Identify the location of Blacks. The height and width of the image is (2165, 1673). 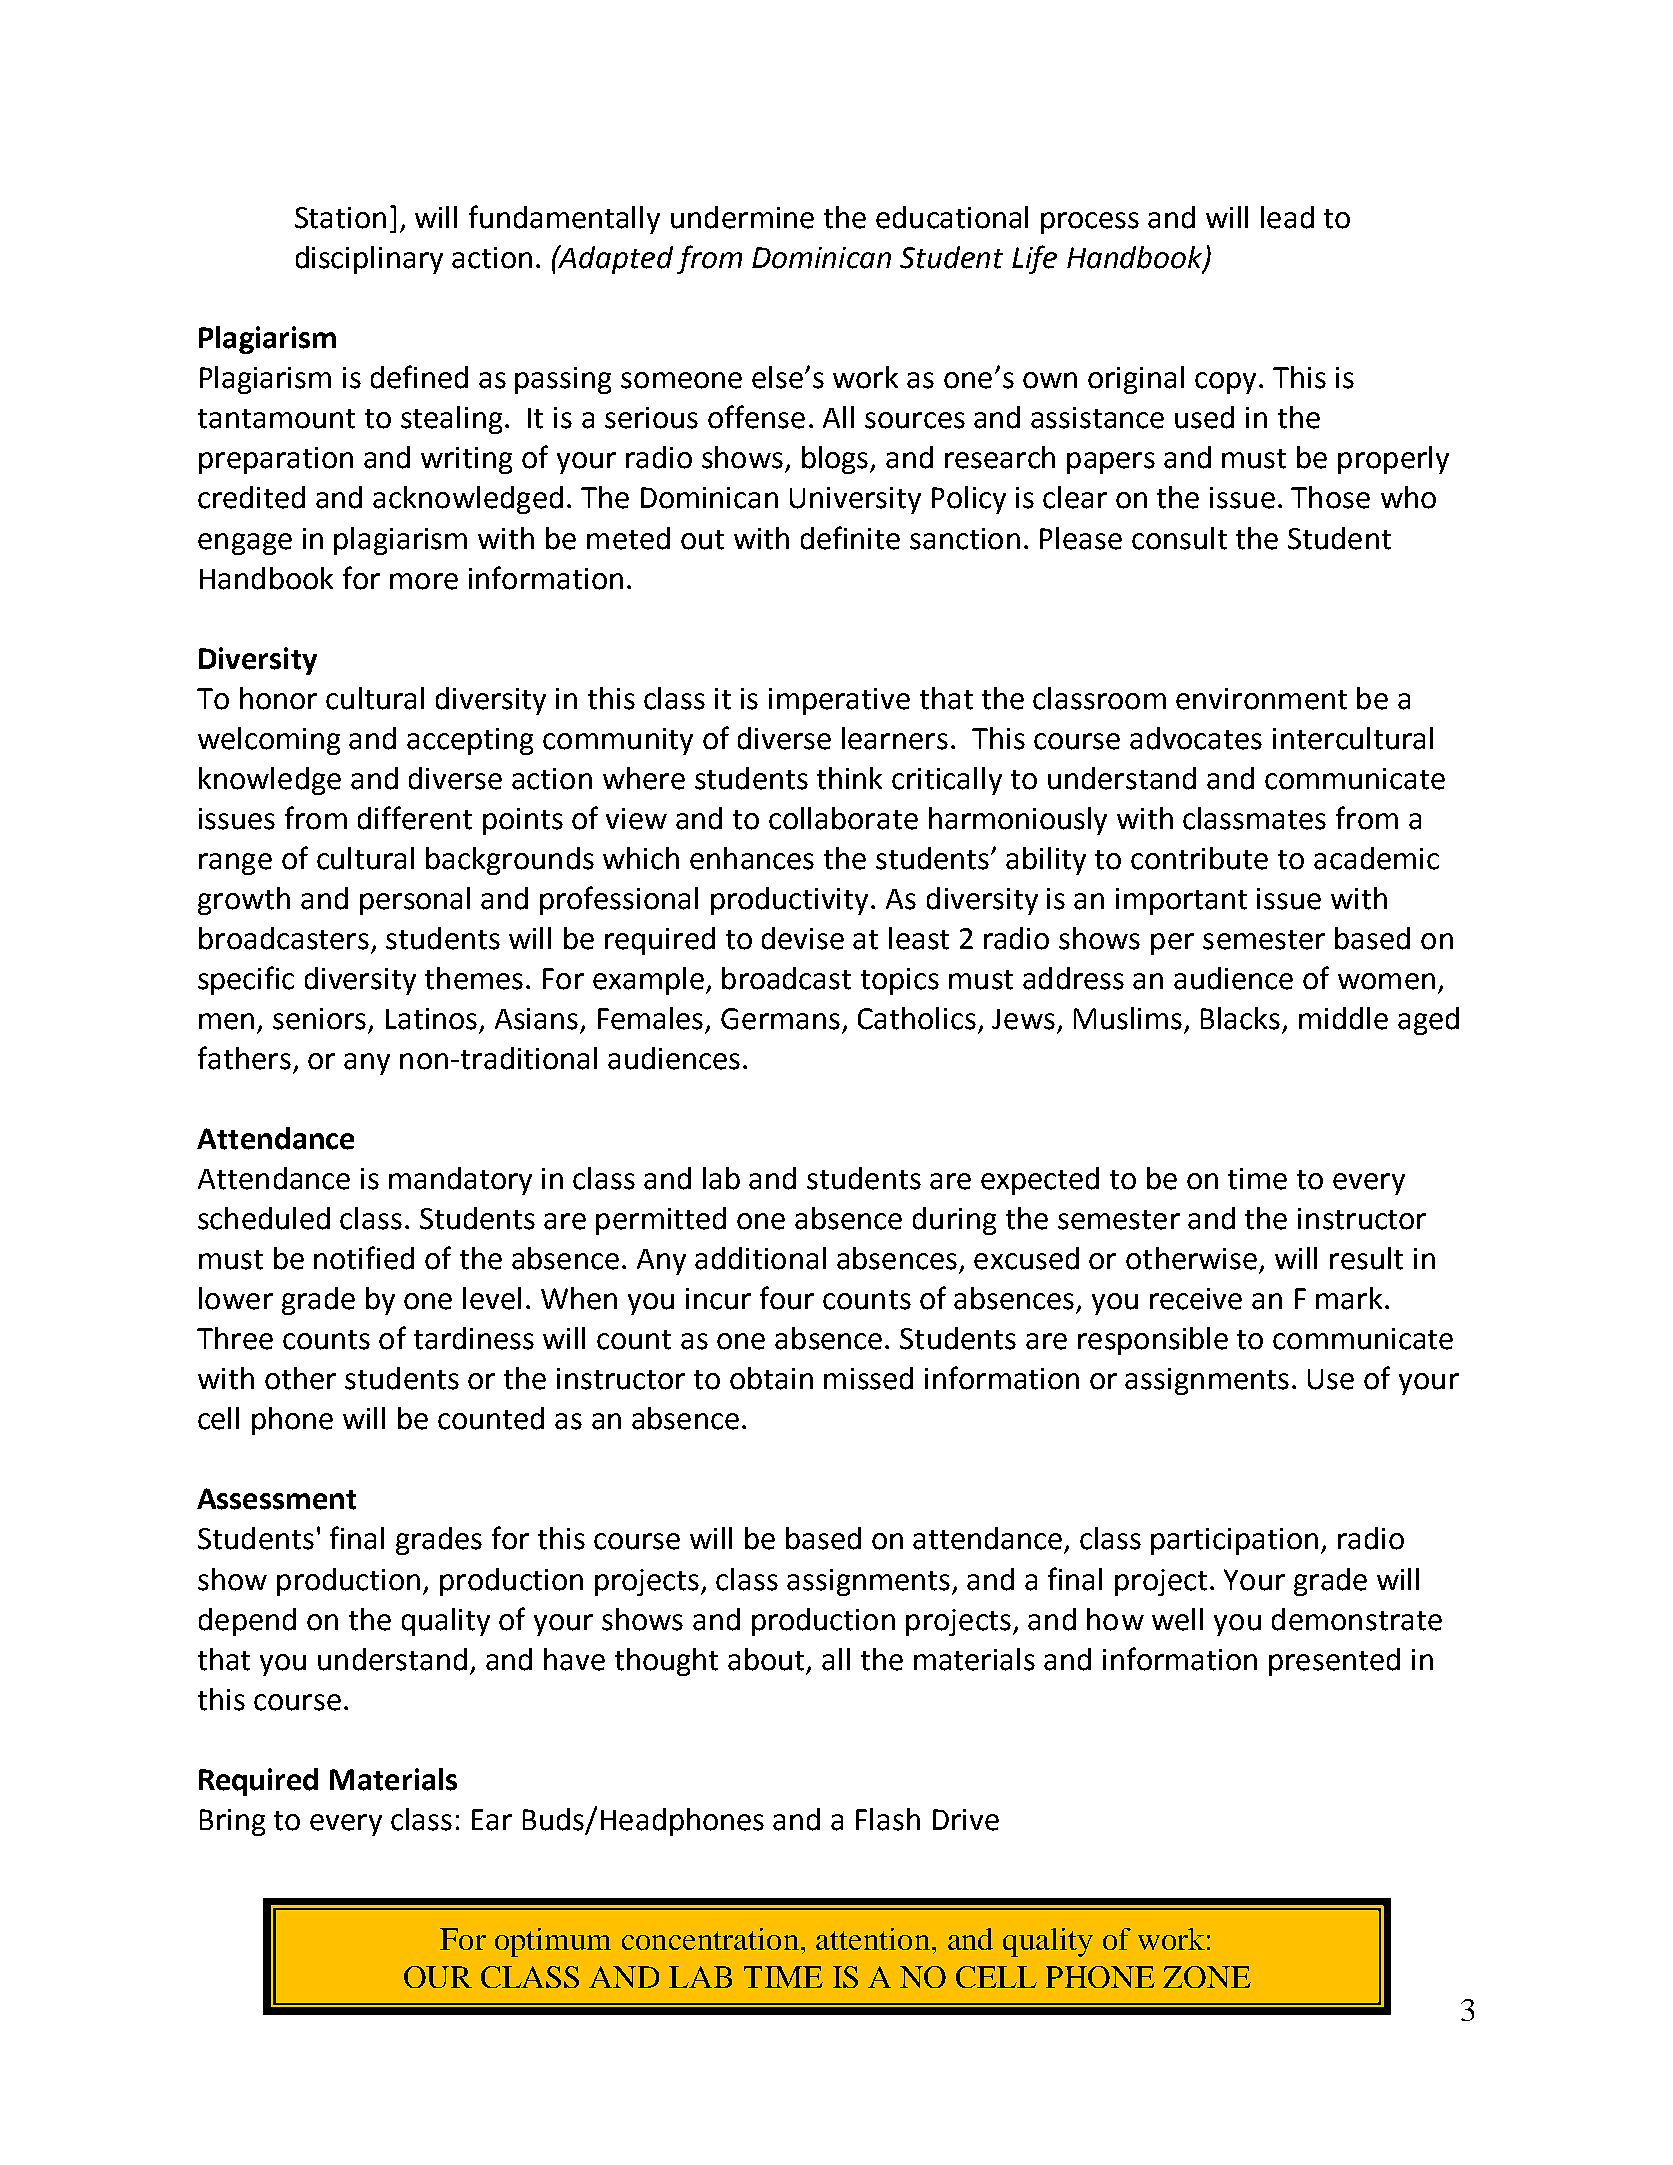
(1240, 1018).
